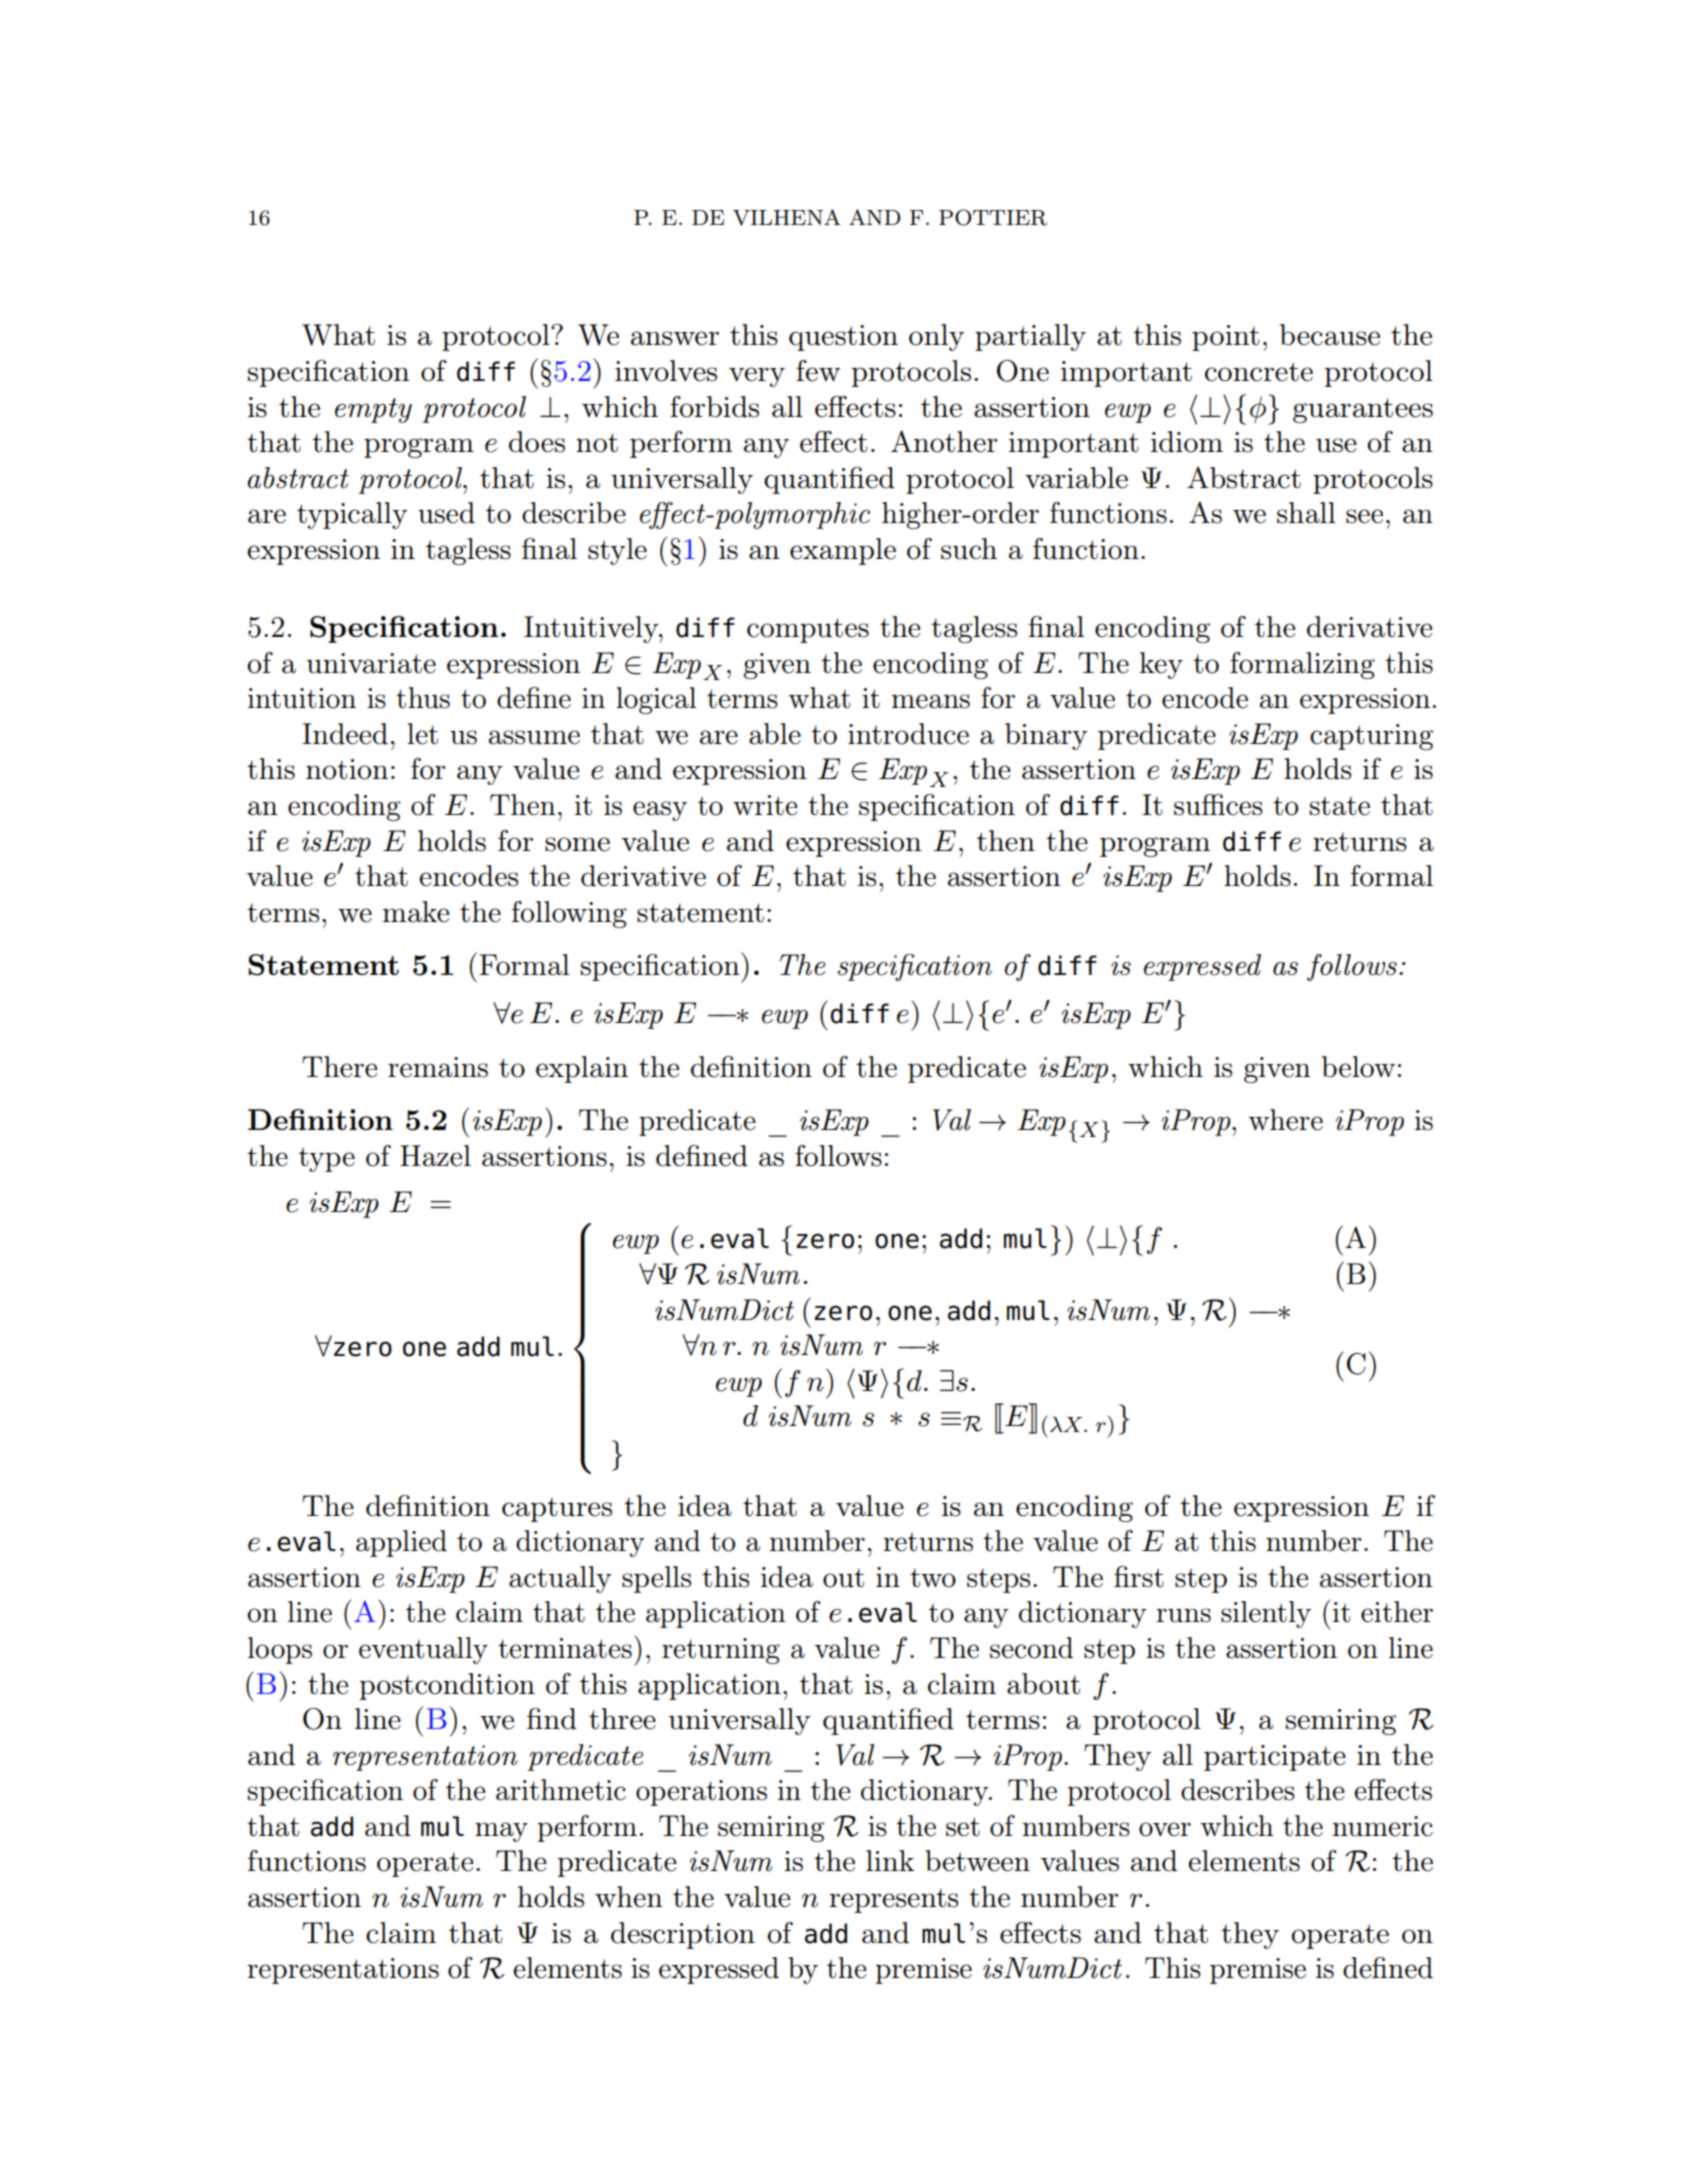 Image resolution: width=1681 pixels, height=2176 pixels. I want to click on suffices, so click(1218, 805).
